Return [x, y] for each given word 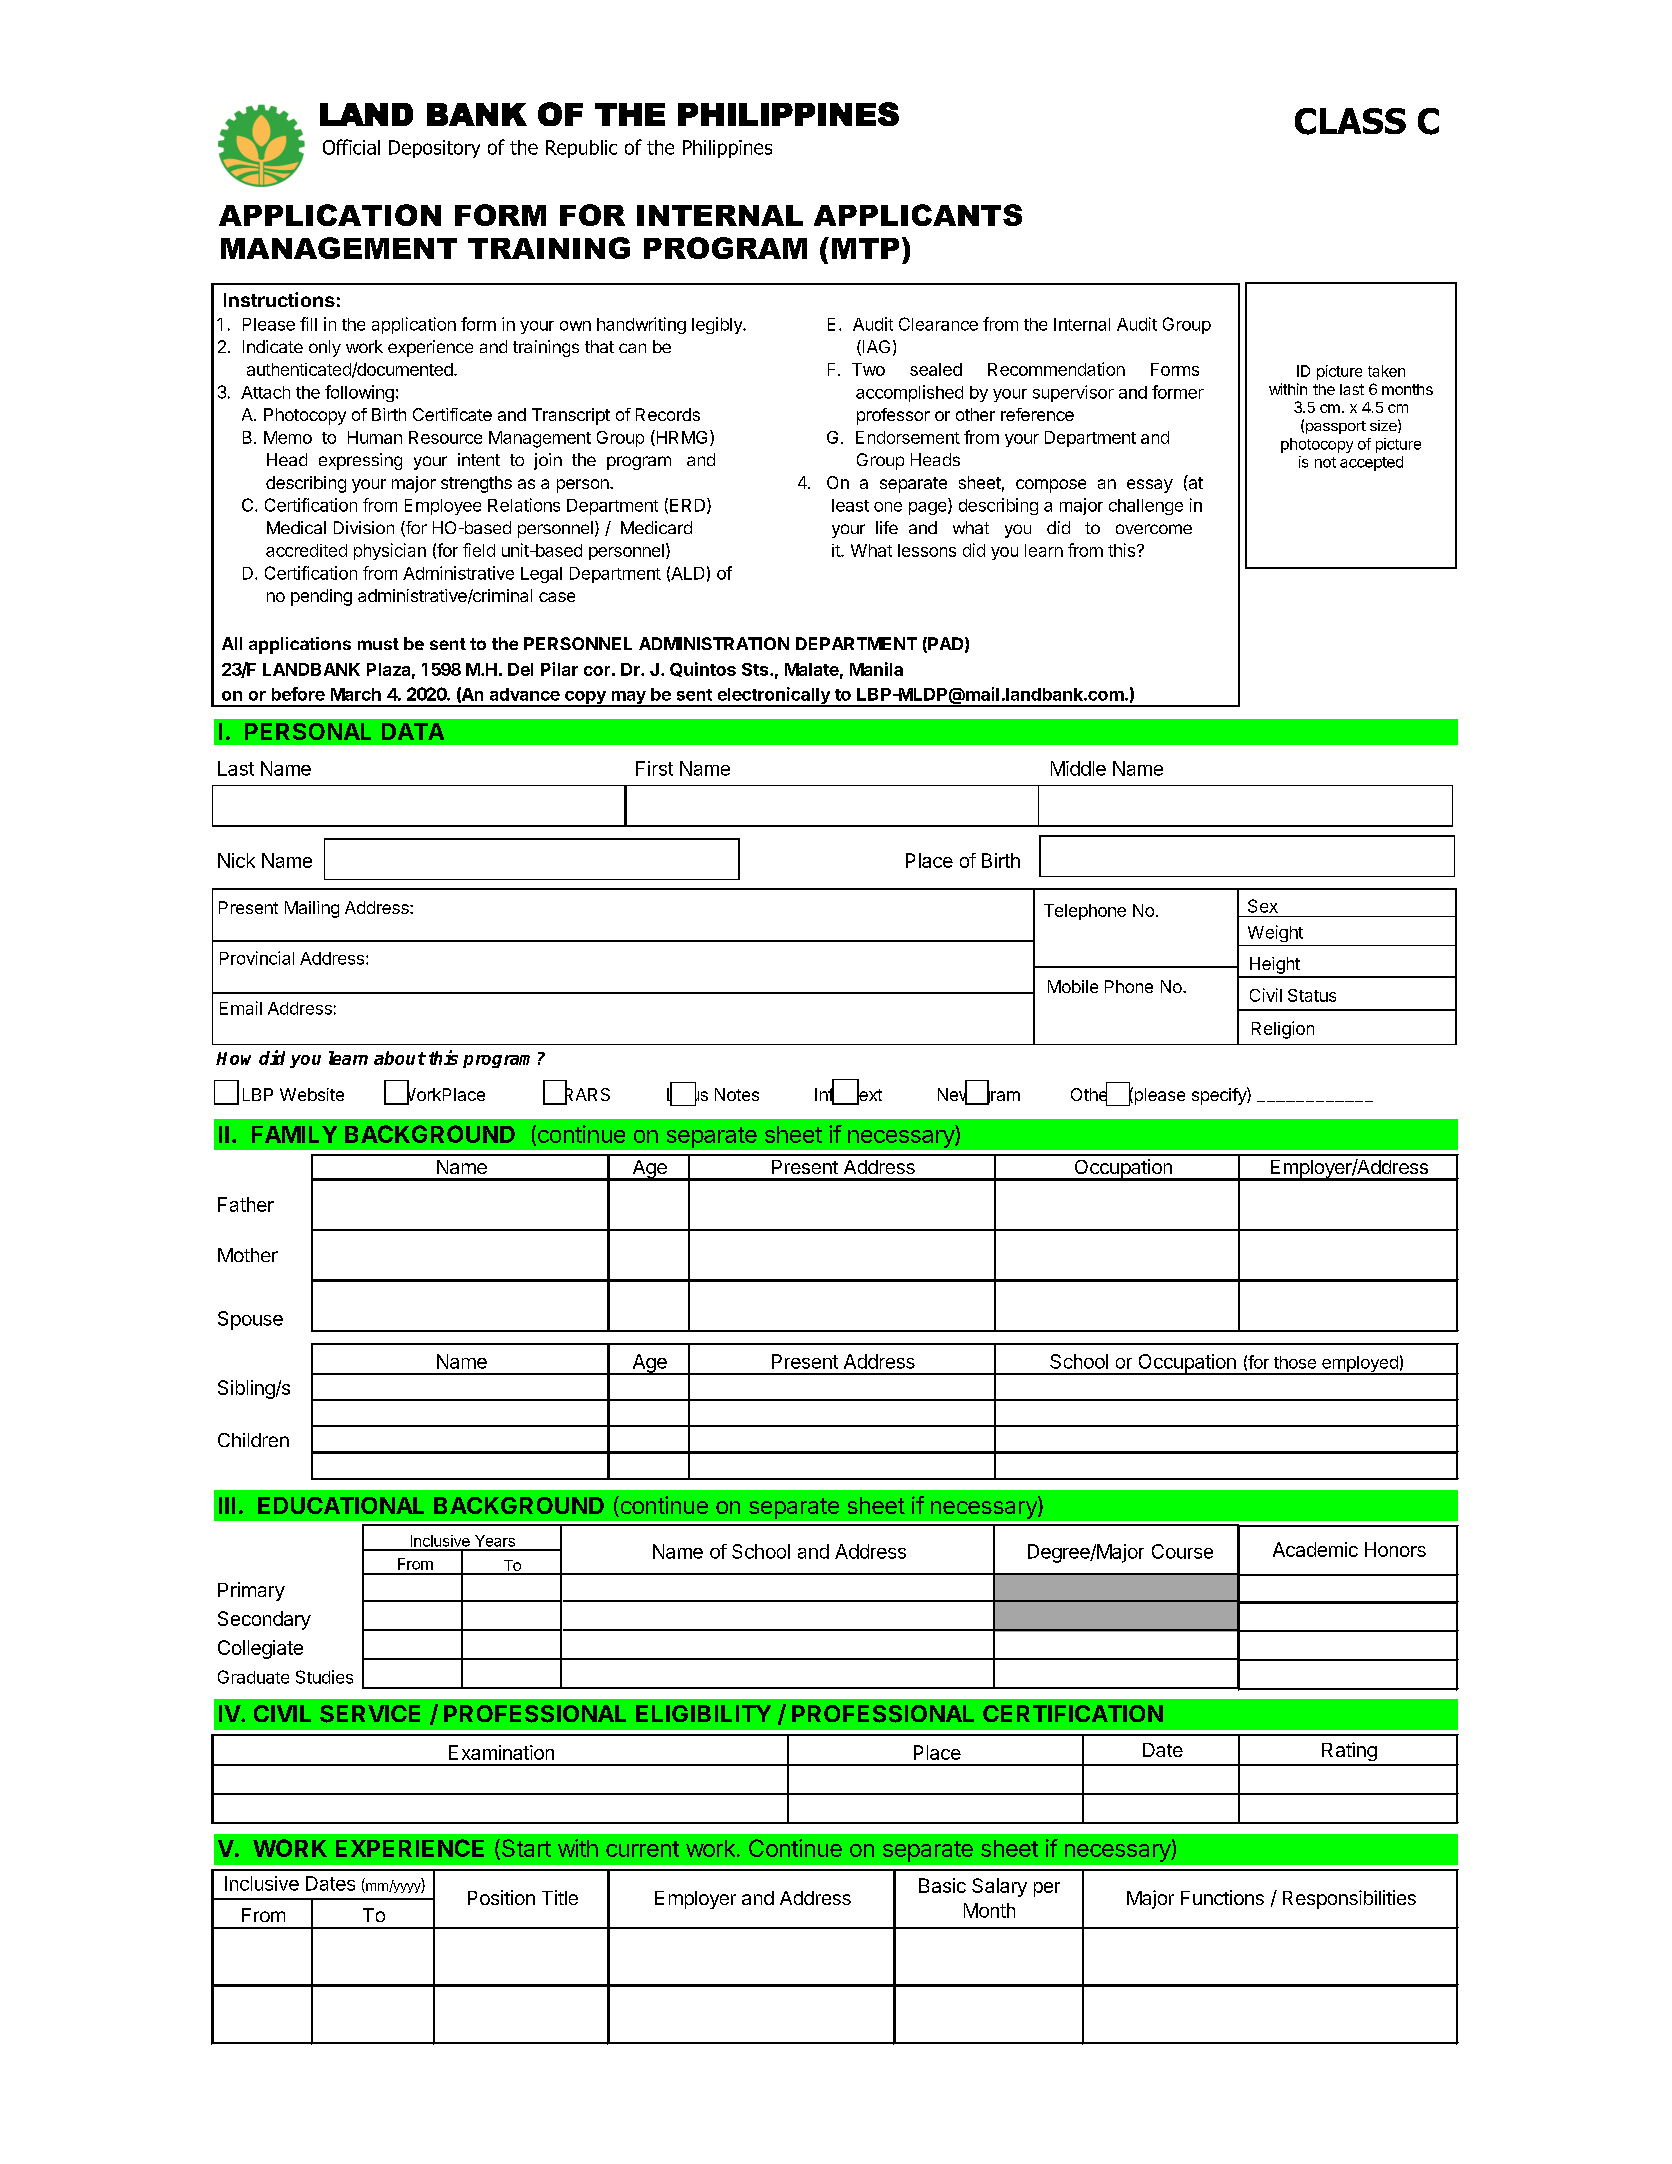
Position [501, 1897]
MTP [865, 248]
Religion [1283, 1030]
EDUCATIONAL [341, 1505]
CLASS [1350, 121]
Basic [942, 1885]
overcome [1154, 529]
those [1295, 1362]
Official [351, 147]
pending [321, 597]
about [400, 1058]
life [887, 527]
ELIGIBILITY [703, 1713]
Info [830, 1095]
